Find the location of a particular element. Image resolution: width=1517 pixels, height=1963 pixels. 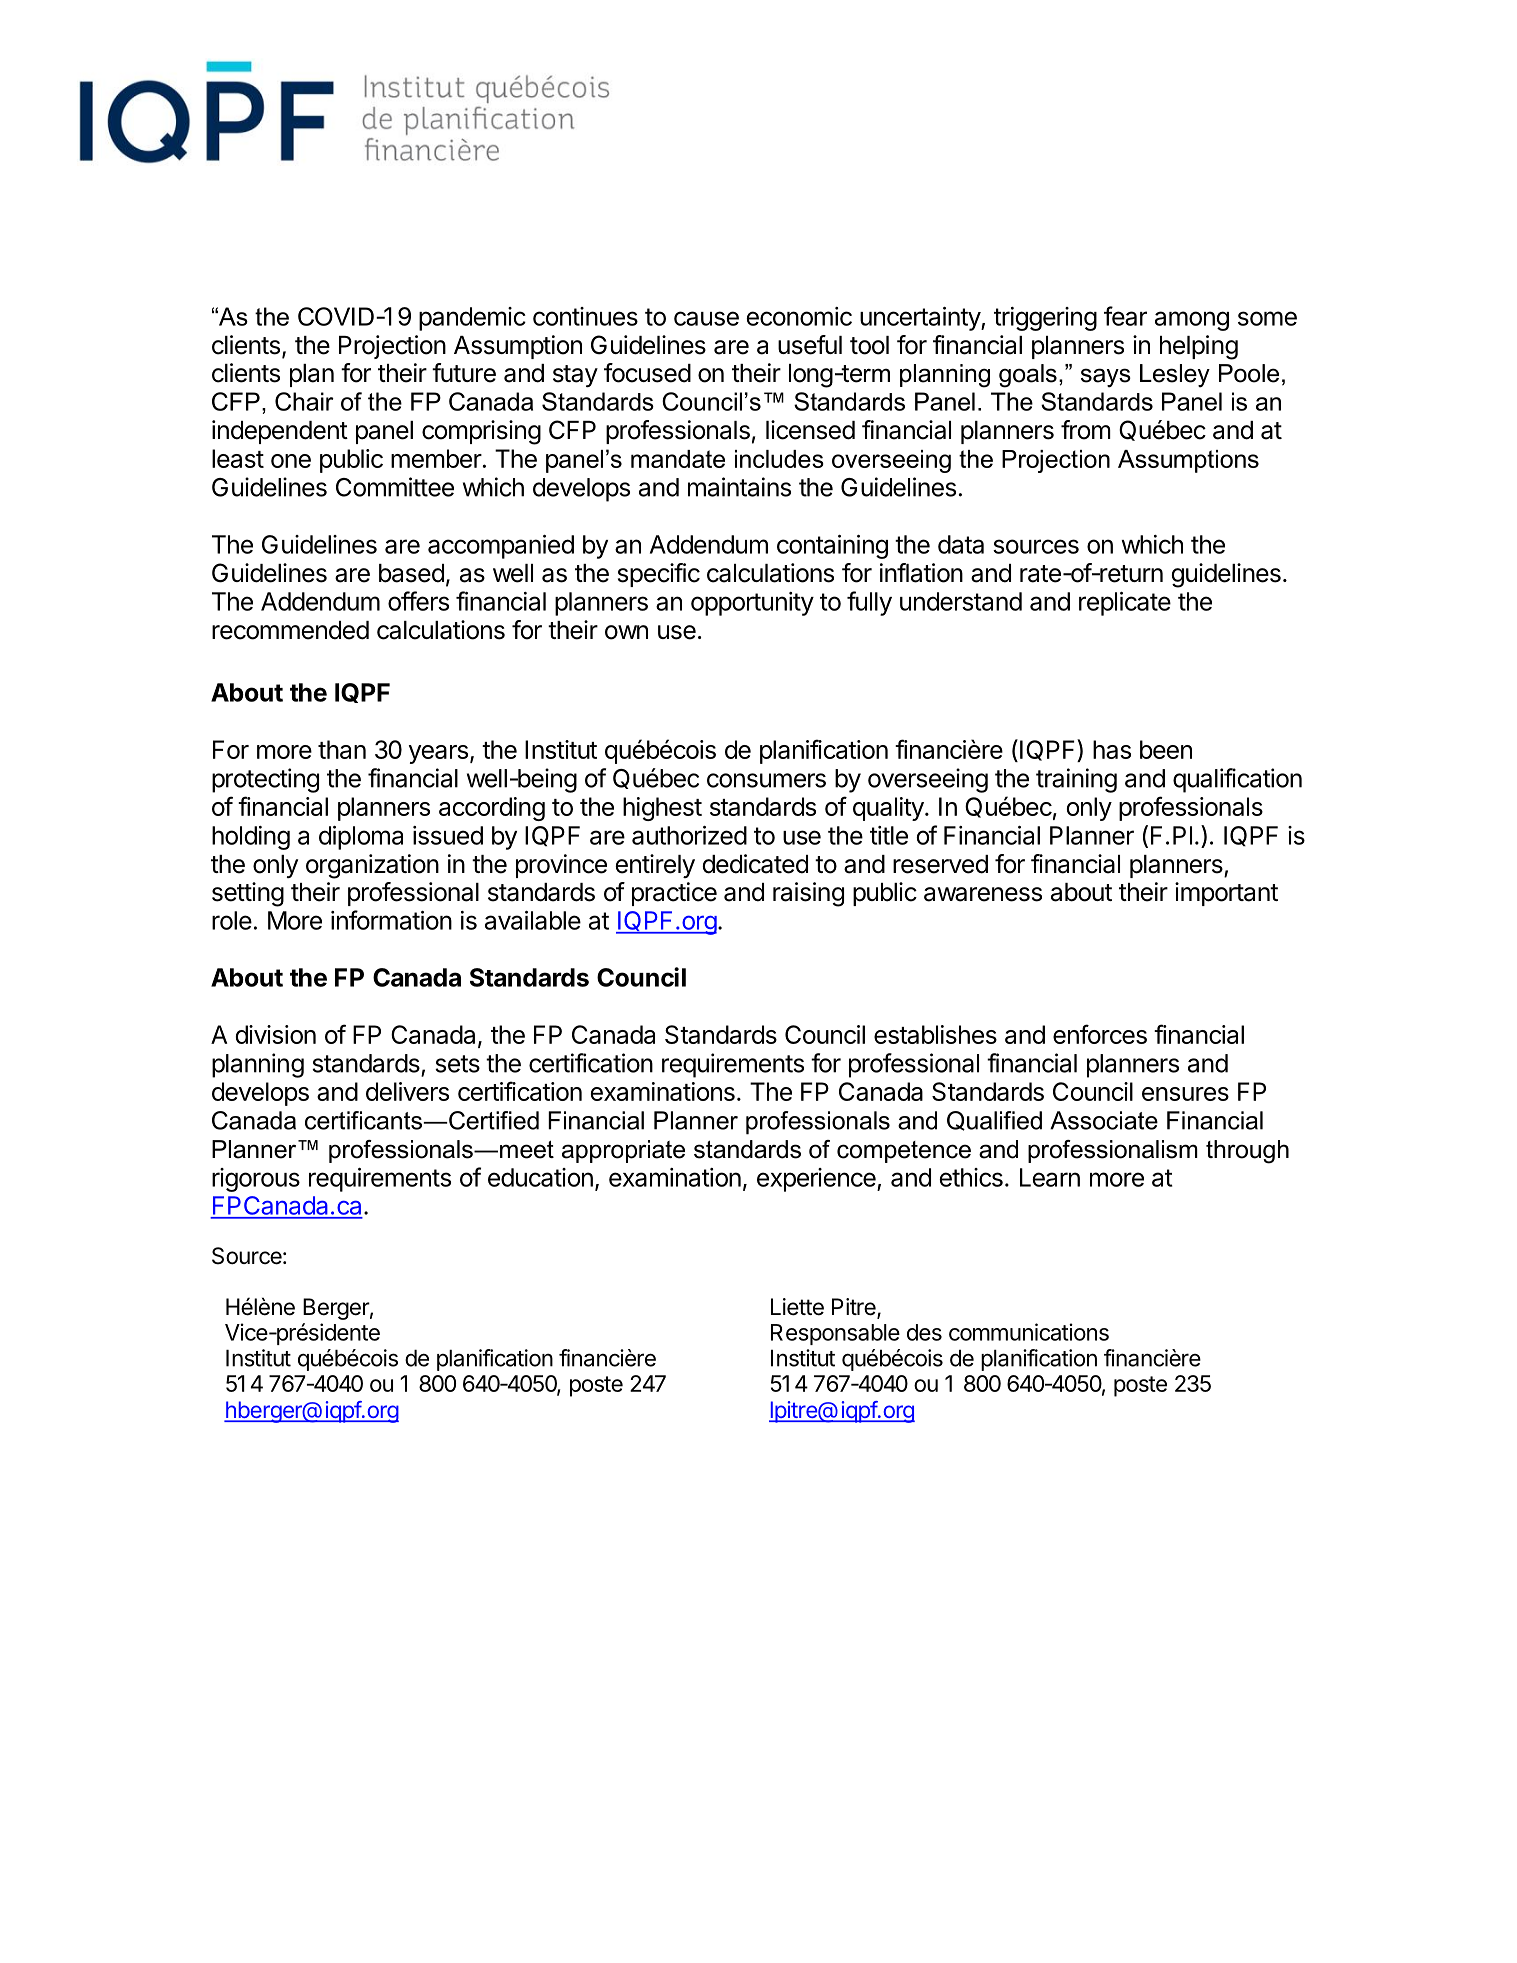

useful is located at coordinates (810, 345).
